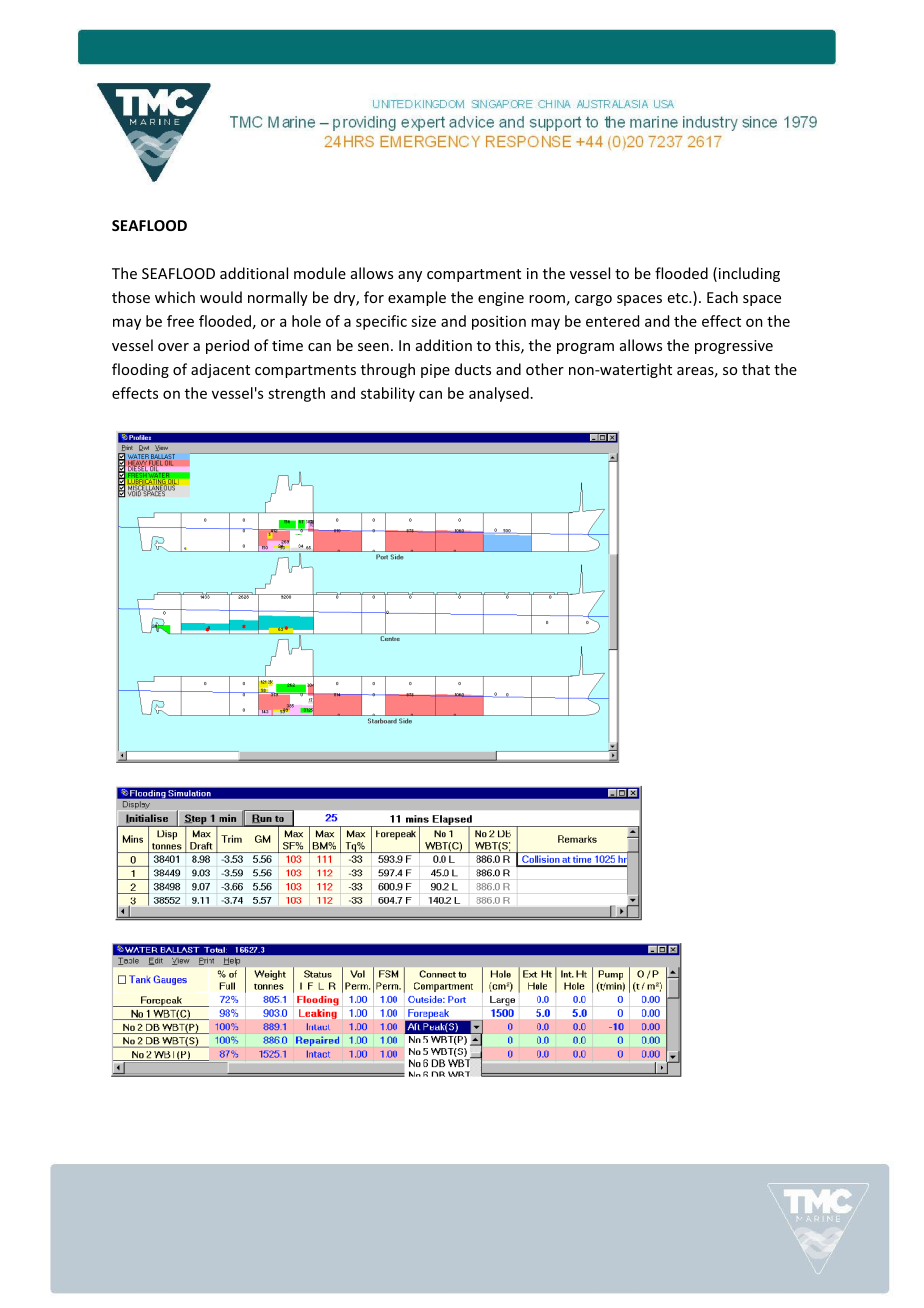  I want to click on entered, so click(612, 321).
